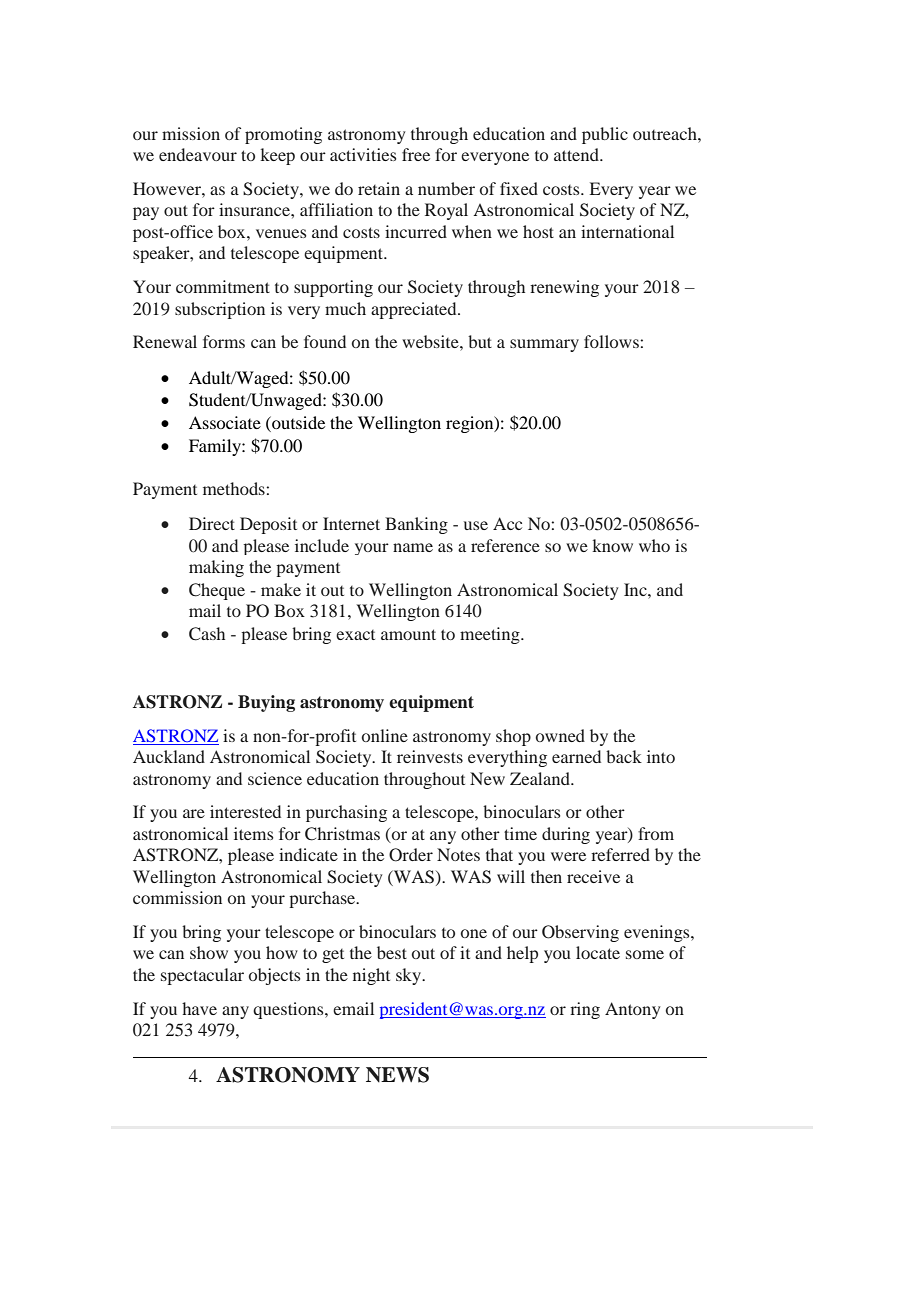 This document has height=1308, width=924. Describe the element at coordinates (605, 135) in the document. I see `public` at that location.
